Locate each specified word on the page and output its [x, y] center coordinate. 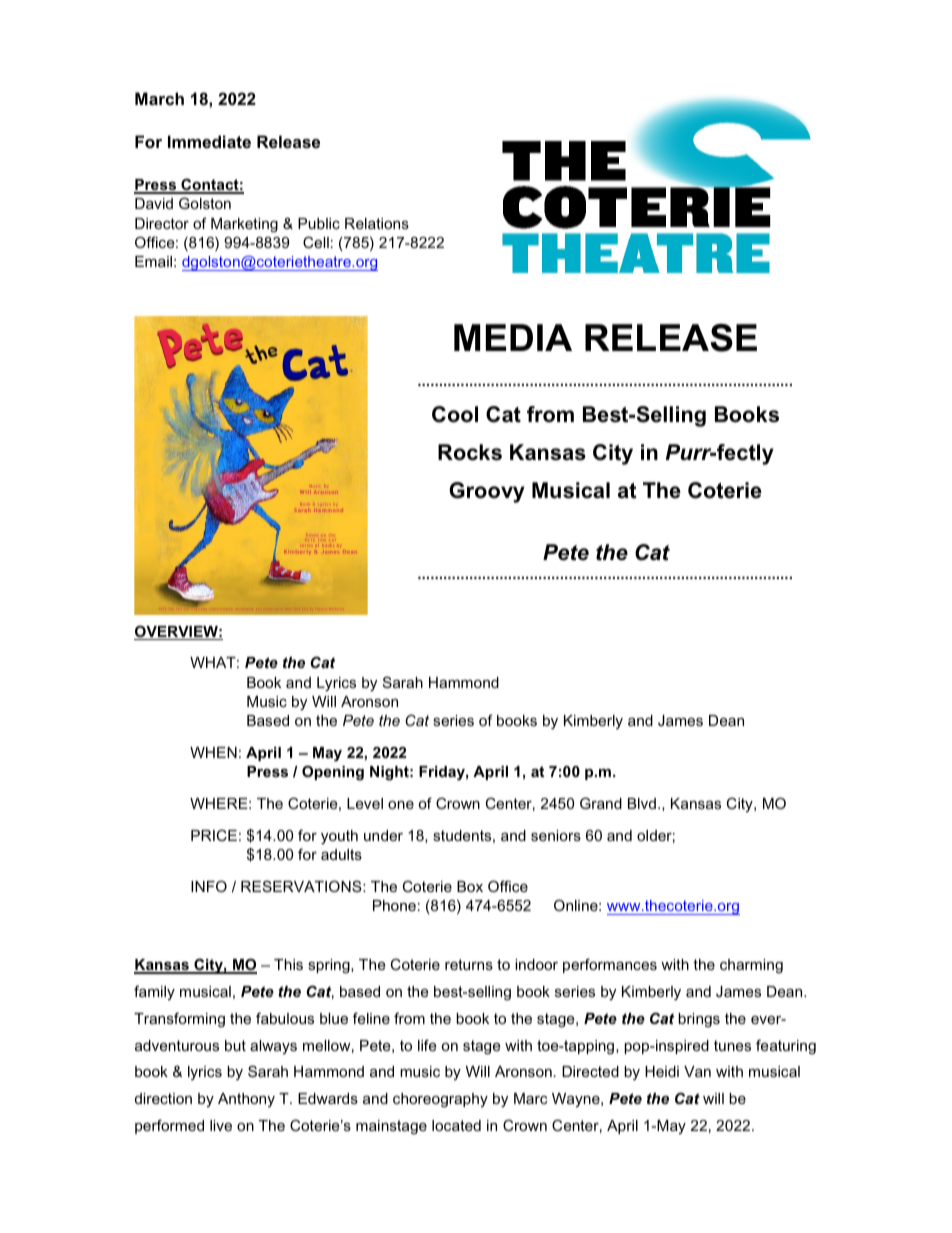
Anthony [246, 1100]
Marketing [244, 225]
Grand [601, 803]
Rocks [470, 452]
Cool [455, 414]
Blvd [642, 803]
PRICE [214, 835]
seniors [556, 835]
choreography [440, 1100]
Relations [377, 223]
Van [697, 1071]
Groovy [487, 492]
